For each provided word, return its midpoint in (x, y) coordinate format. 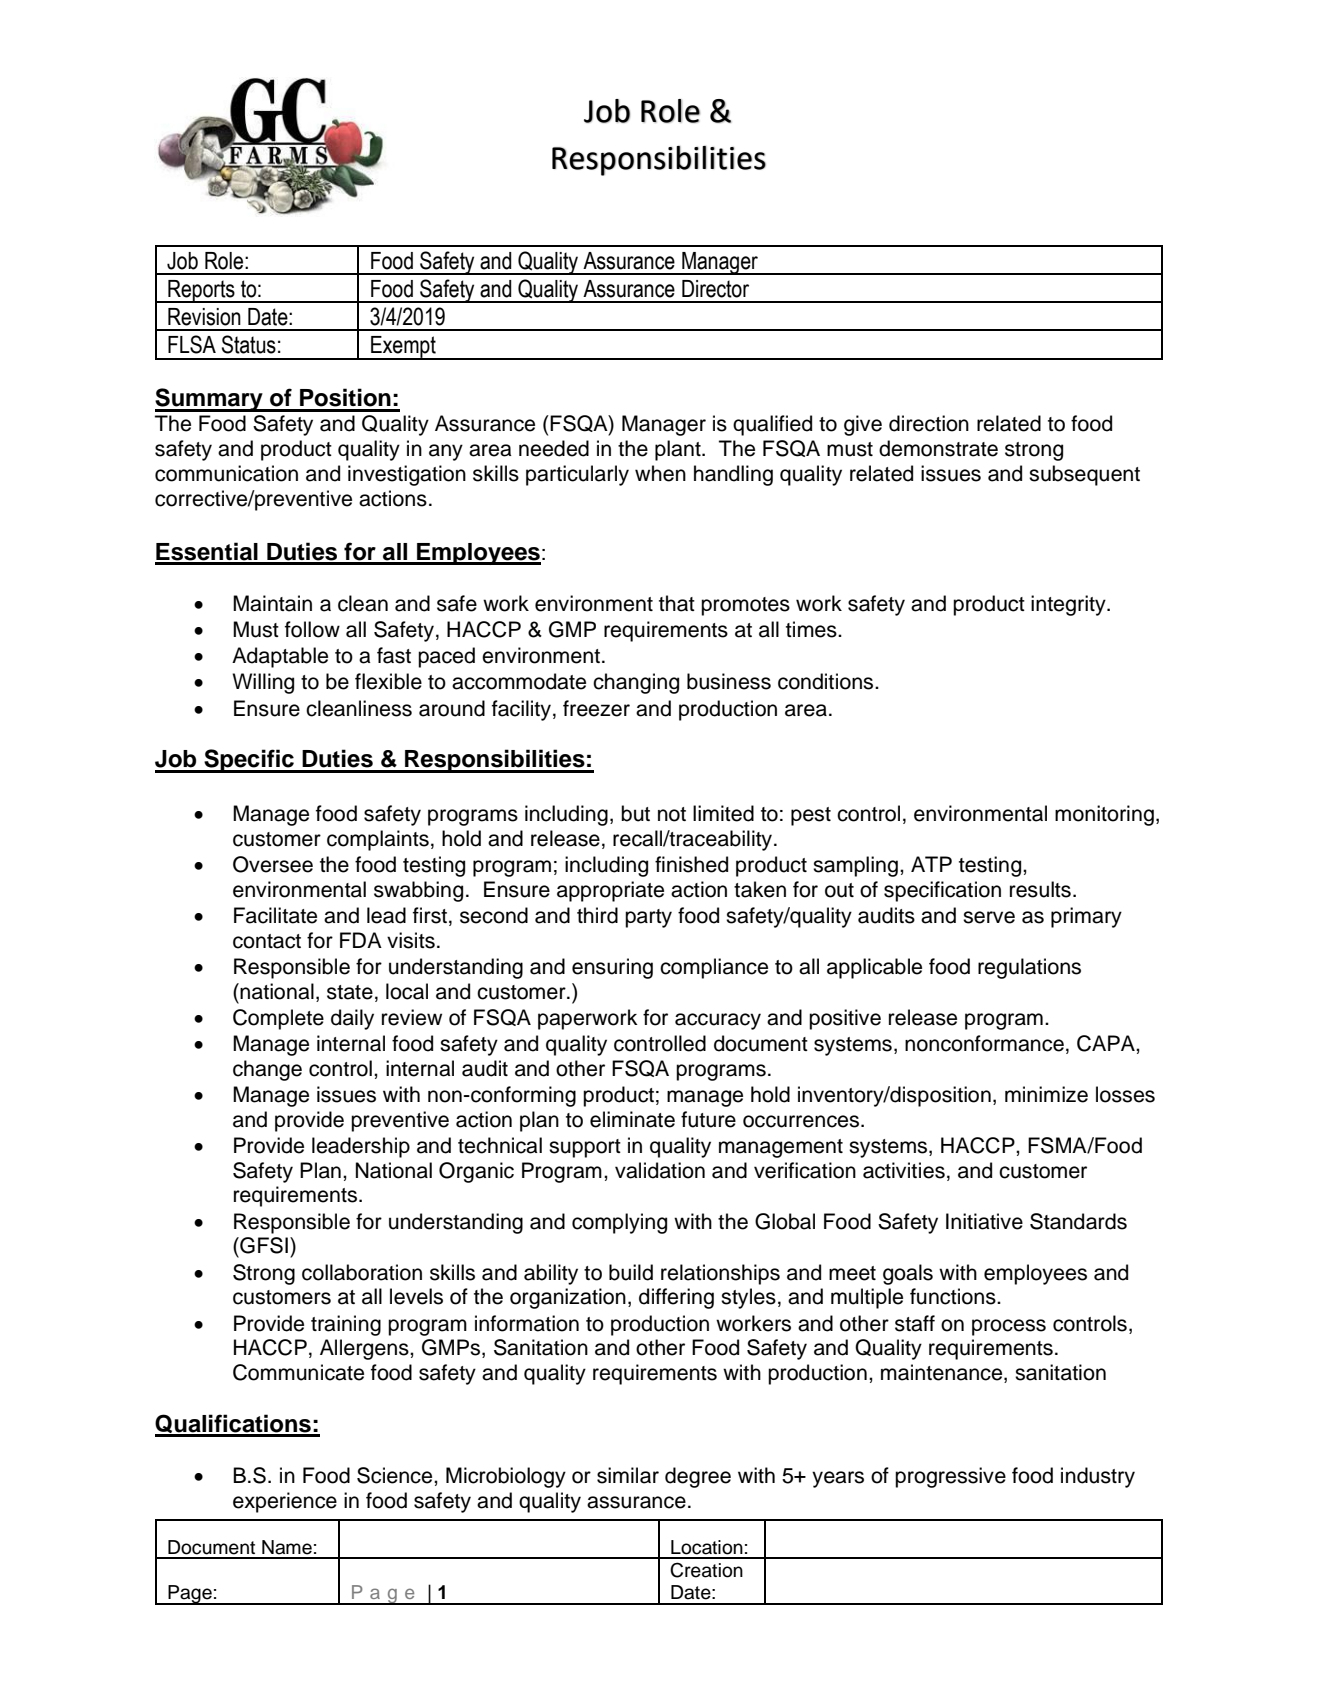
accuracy (718, 1021)
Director (715, 289)
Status (249, 344)
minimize (1046, 1094)
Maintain (272, 603)
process (1009, 1327)
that (677, 603)
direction (929, 423)
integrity (1069, 605)
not (672, 814)
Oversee (273, 864)
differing (676, 1298)
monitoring (1104, 815)
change (267, 1070)
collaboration (362, 1272)
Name (287, 1547)
